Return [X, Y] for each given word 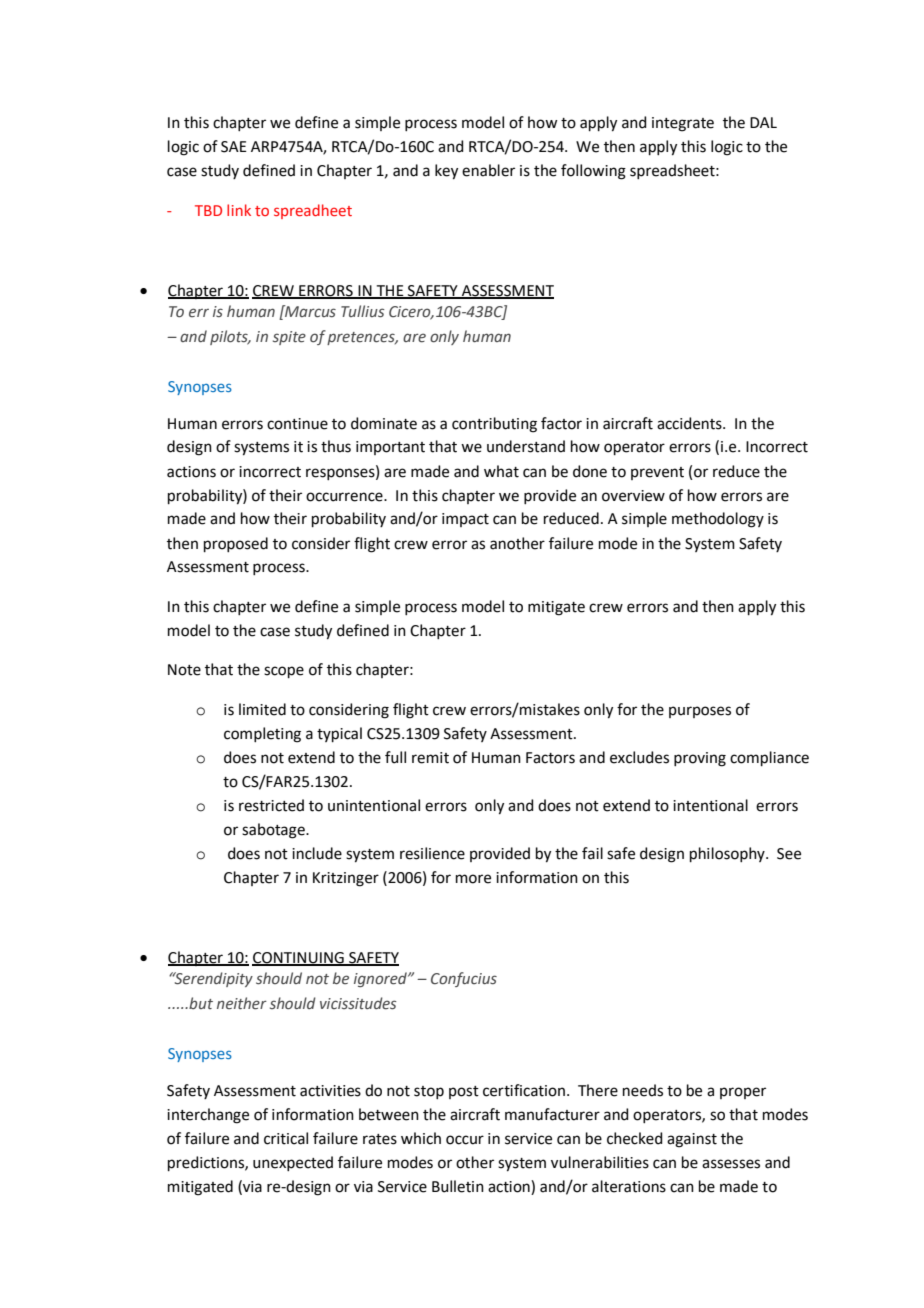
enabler [488, 170]
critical [286, 1138]
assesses [731, 1164]
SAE [234, 147]
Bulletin [458, 1186]
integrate [683, 124]
